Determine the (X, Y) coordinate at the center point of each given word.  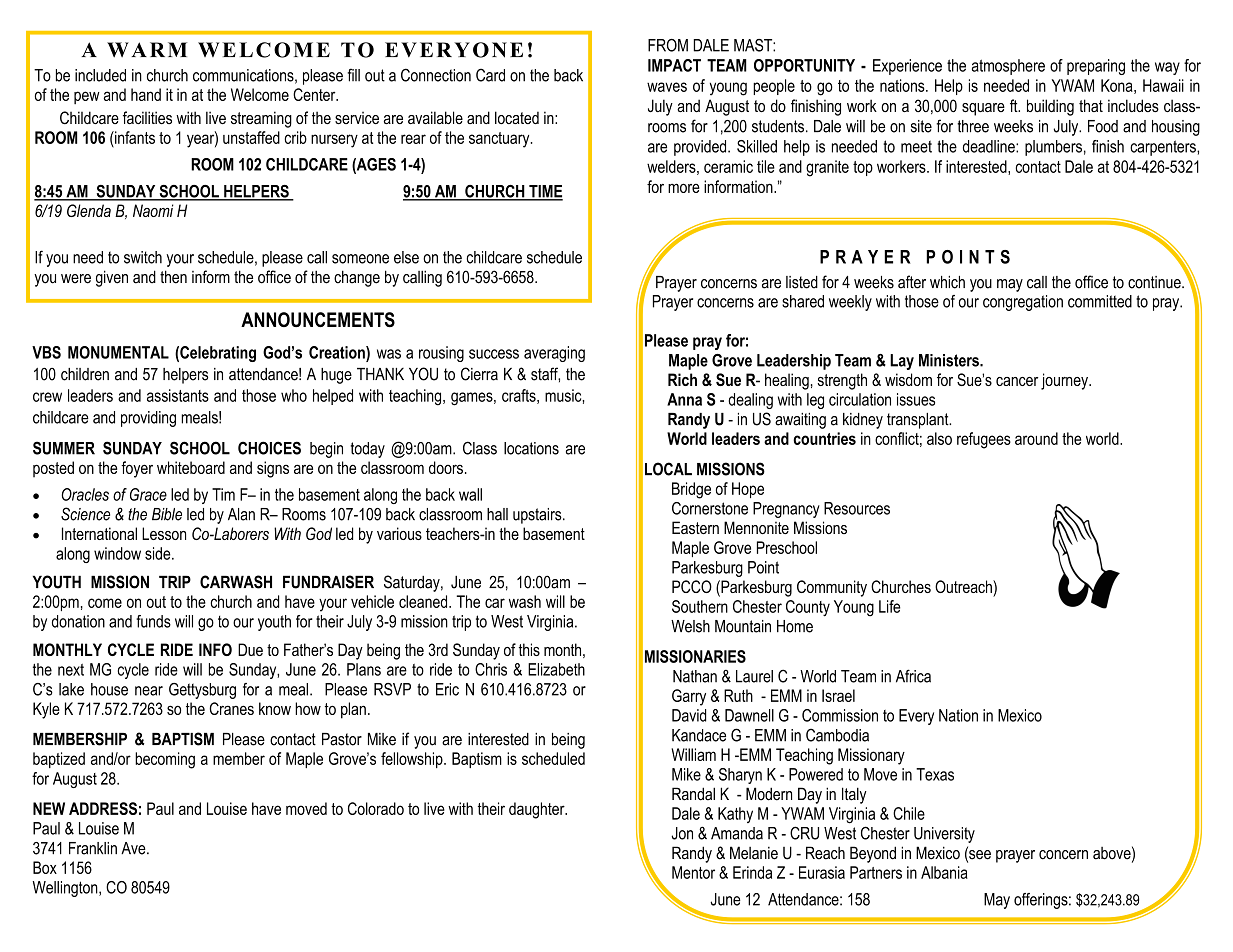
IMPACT (674, 65)
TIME (545, 192)
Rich (682, 379)
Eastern (695, 527)
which (947, 282)
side (159, 553)
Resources (857, 508)
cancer (1017, 381)
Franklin (93, 848)
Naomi (153, 210)
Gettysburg (202, 691)
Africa (913, 676)
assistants (178, 395)
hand (146, 94)
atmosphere (1008, 67)
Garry (689, 697)
